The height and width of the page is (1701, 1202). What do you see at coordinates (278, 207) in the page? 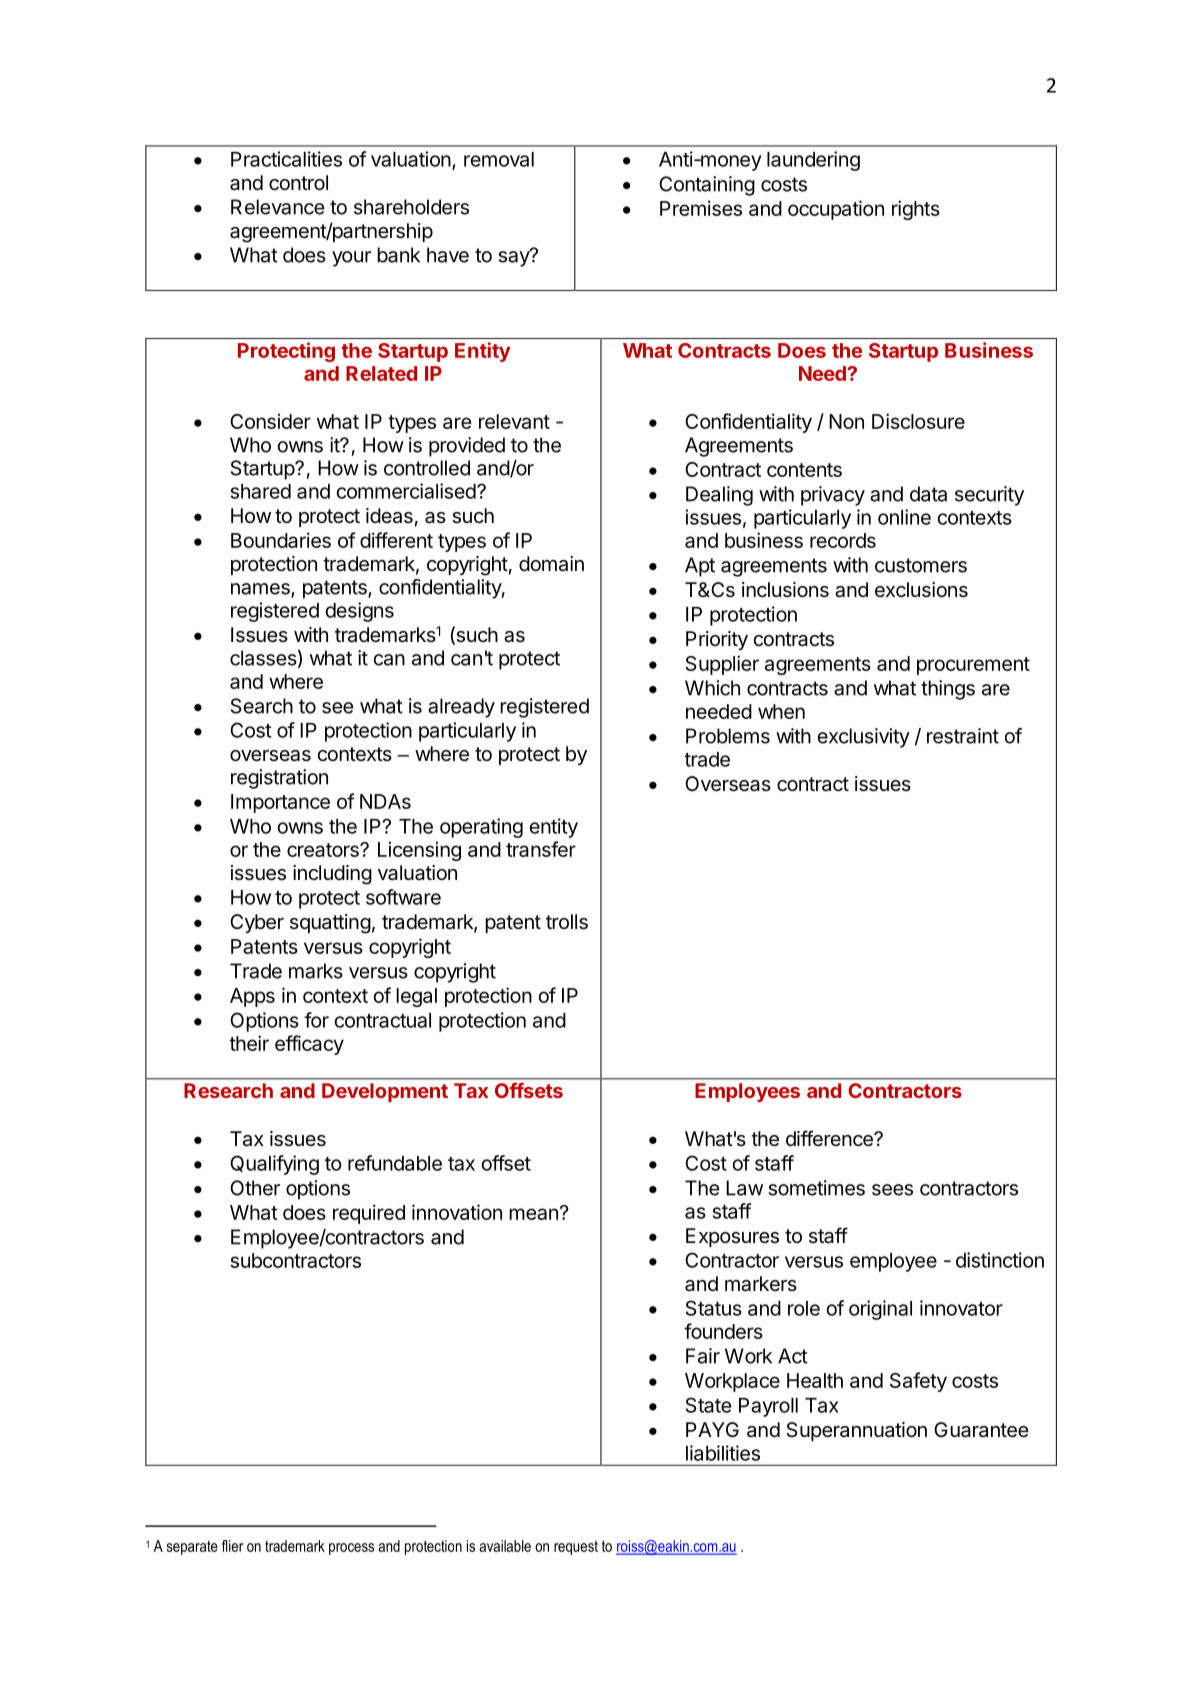
I see `Relevance` at bounding box center [278, 207].
